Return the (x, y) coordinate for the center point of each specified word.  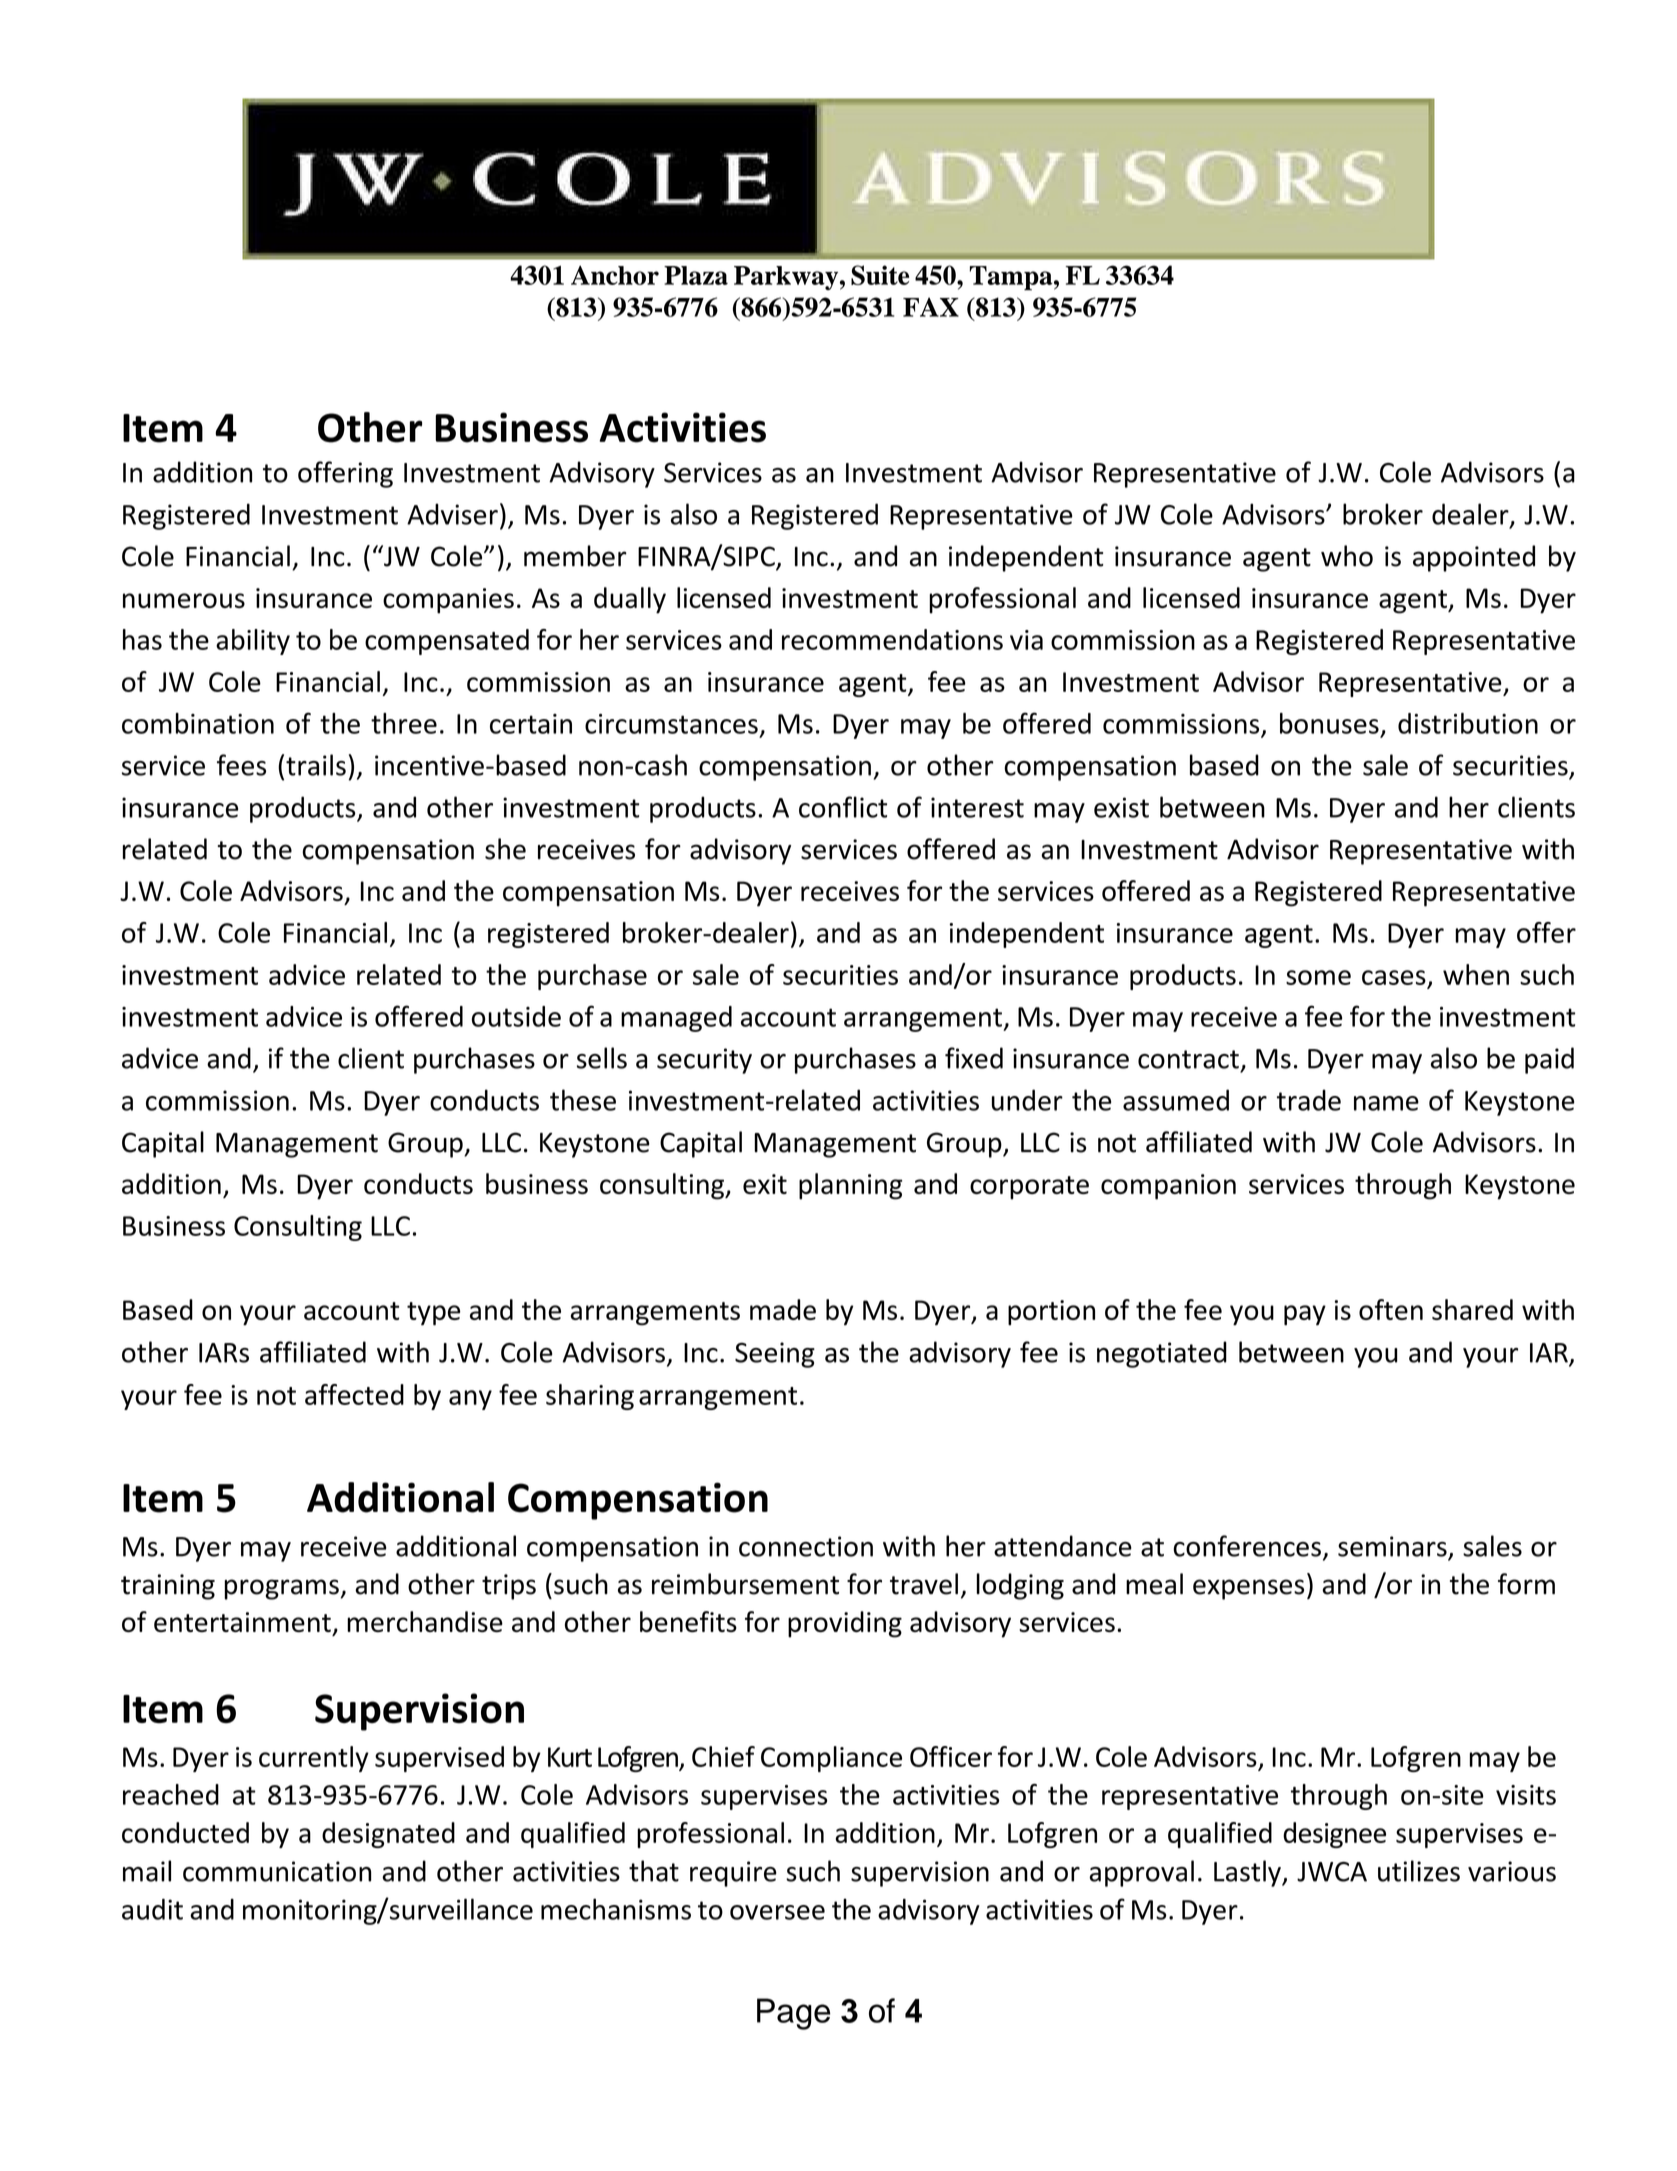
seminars (1392, 1546)
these (583, 1100)
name (1386, 1103)
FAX (931, 307)
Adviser (452, 514)
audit (152, 1909)
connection (806, 1546)
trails (316, 765)
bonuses (1329, 723)
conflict (843, 807)
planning (850, 1186)
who (1347, 556)
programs (282, 1589)
